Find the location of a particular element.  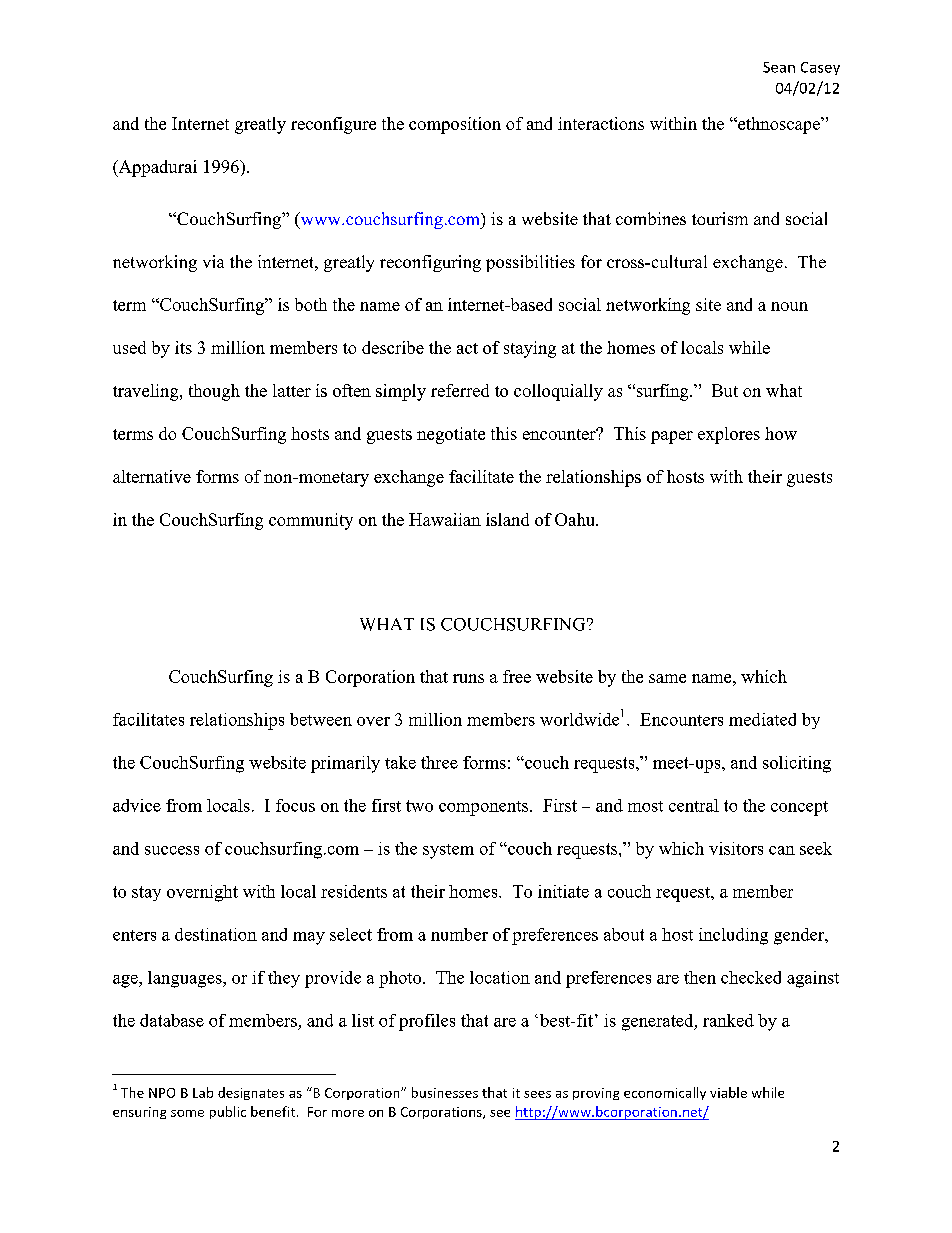

Sean is located at coordinates (779, 67).
